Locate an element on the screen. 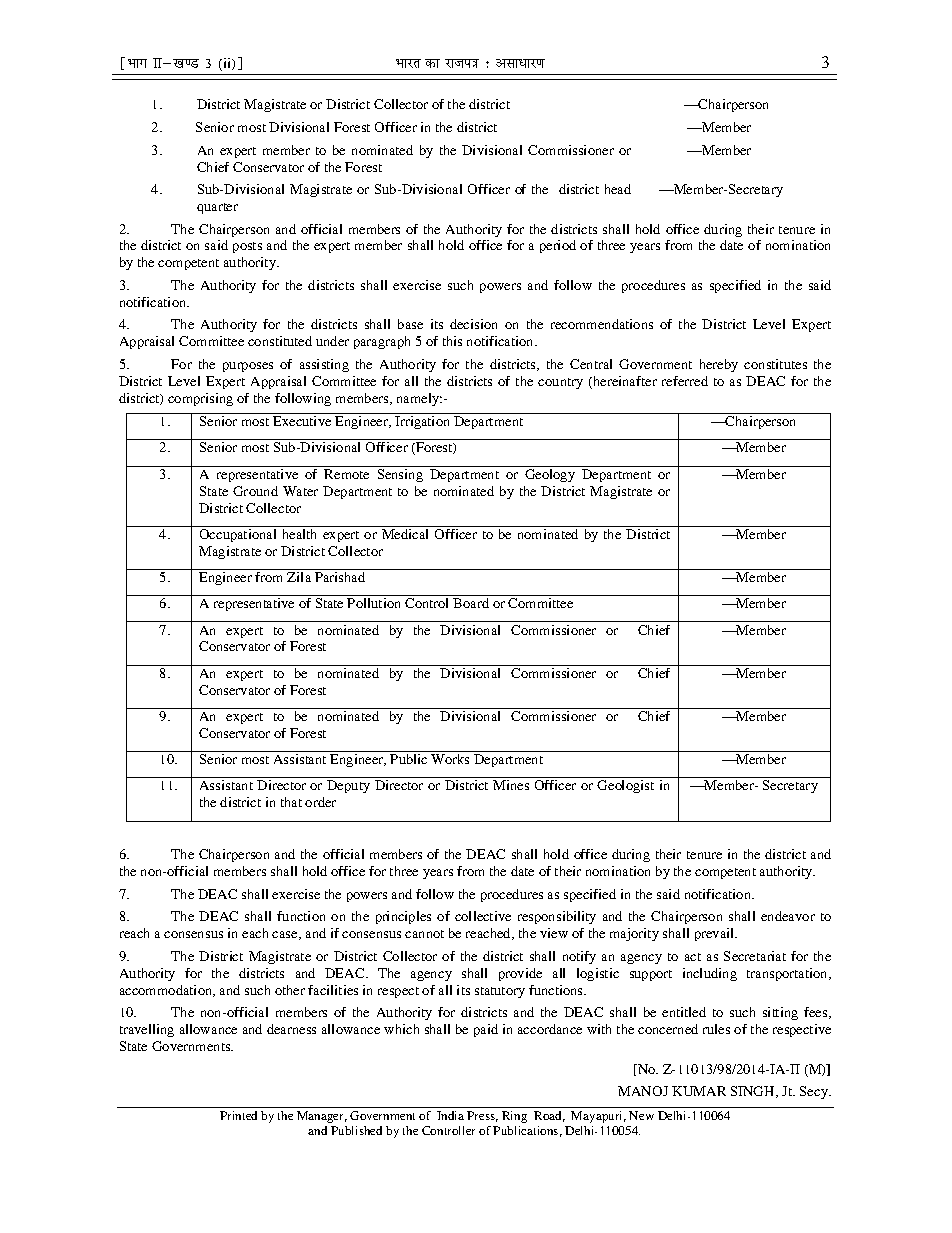  head is located at coordinates (618, 189).
